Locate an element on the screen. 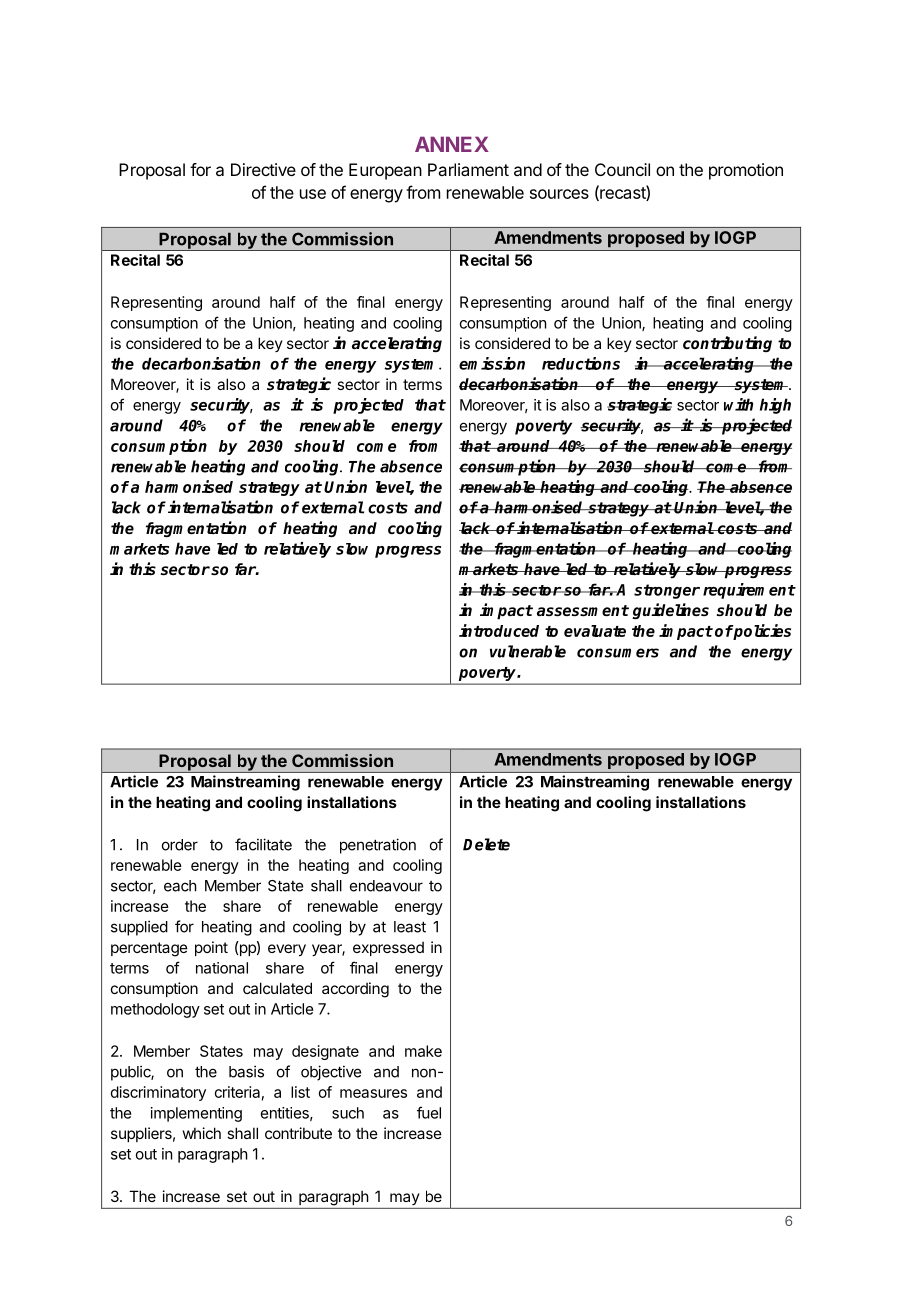 The width and height of the screenshot is (924, 1308). make is located at coordinates (423, 1051).
